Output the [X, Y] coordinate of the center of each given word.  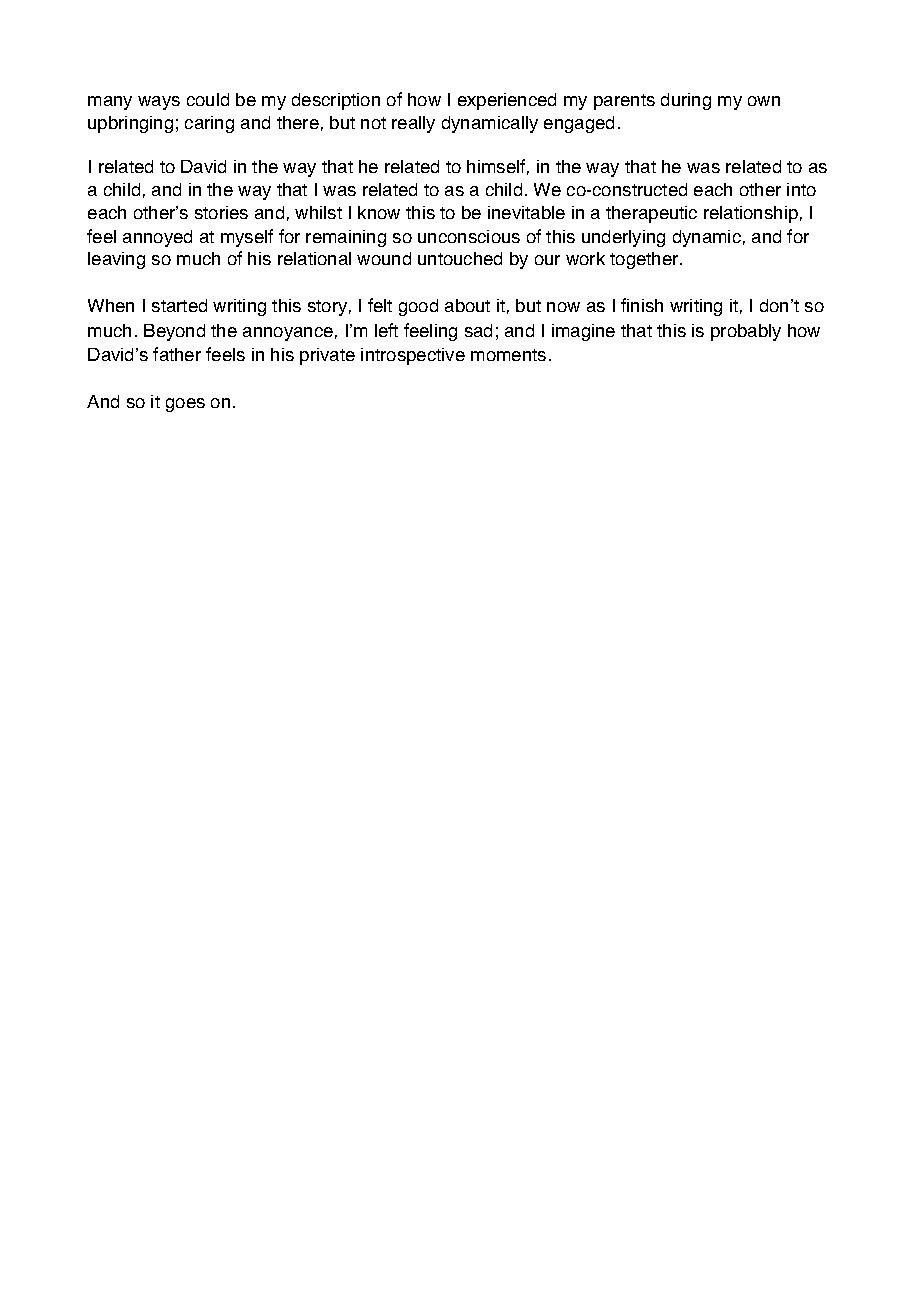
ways [159, 103]
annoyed [157, 238]
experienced [507, 101]
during [686, 101]
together [645, 260]
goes [185, 405]
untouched [460, 258]
